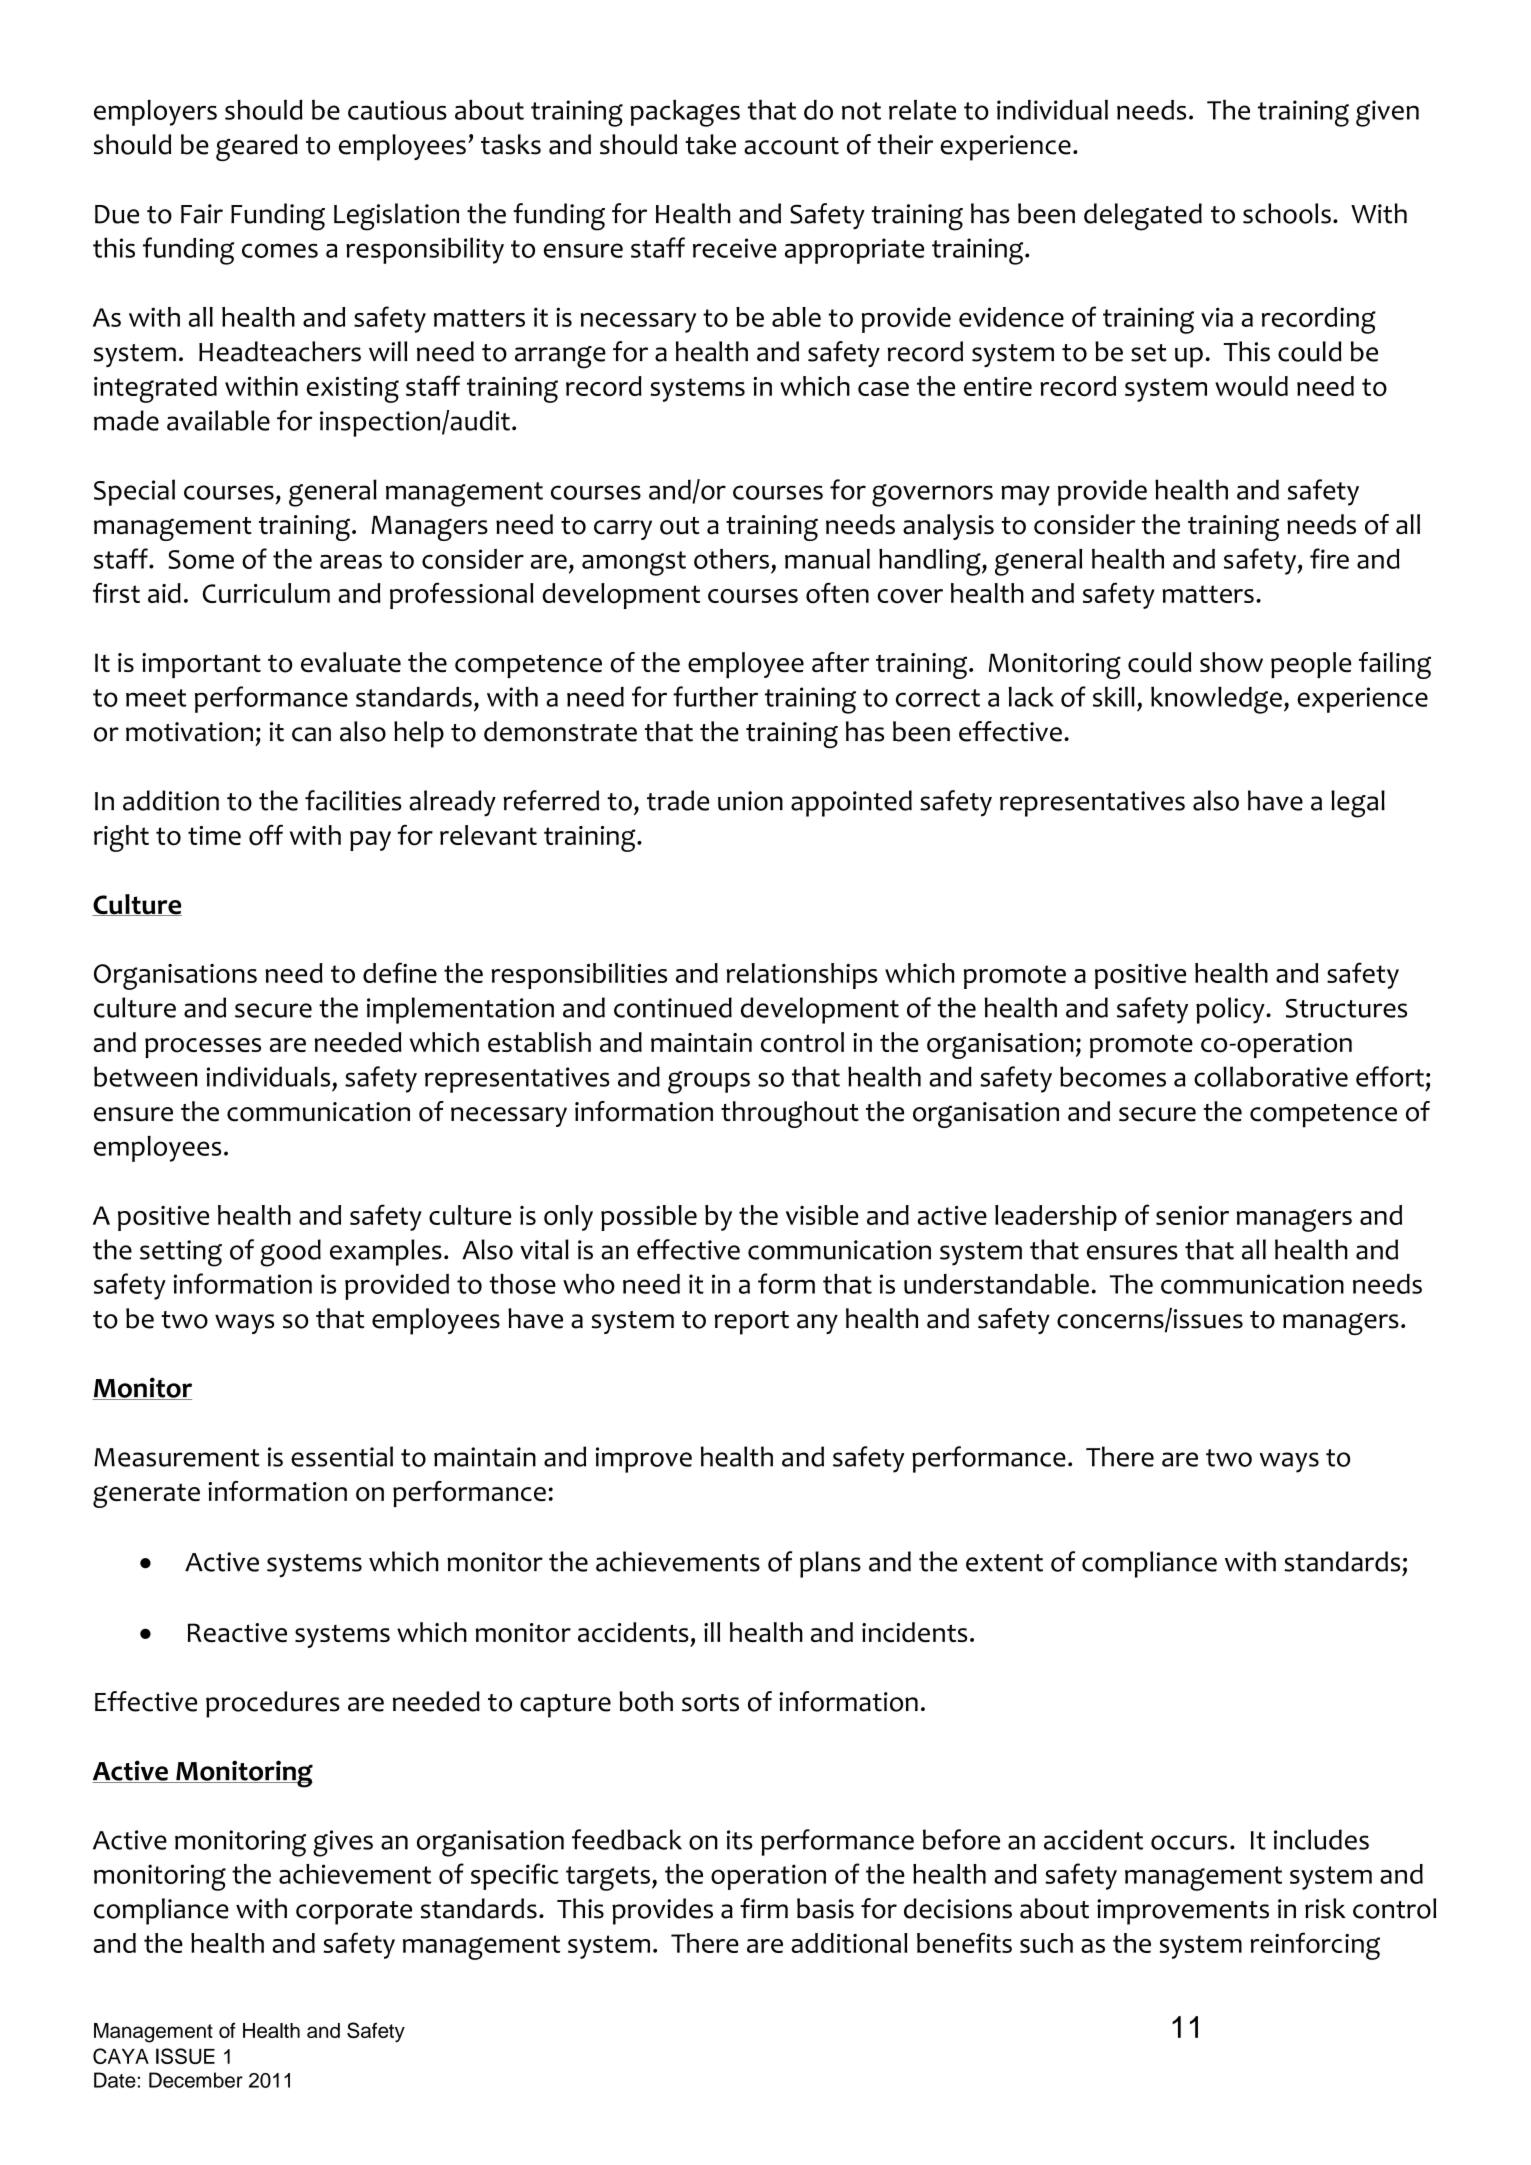  What do you see at coordinates (1315, 1946) in the screenshot?
I see `reinforcing` at bounding box center [1315, 1946].
